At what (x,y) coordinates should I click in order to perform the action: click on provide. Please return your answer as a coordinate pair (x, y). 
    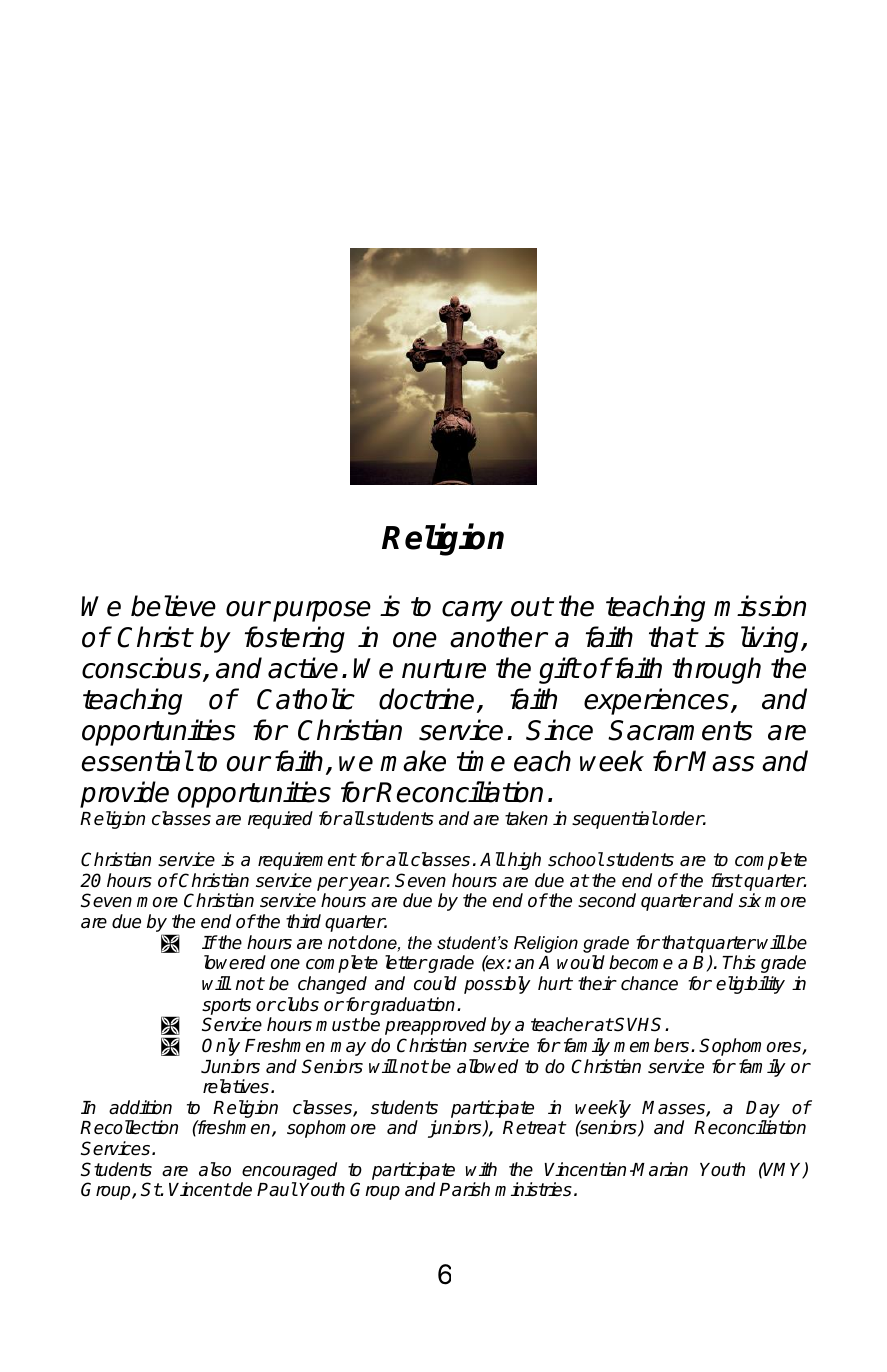
    Looking at the image, I should click on (124, 794).
